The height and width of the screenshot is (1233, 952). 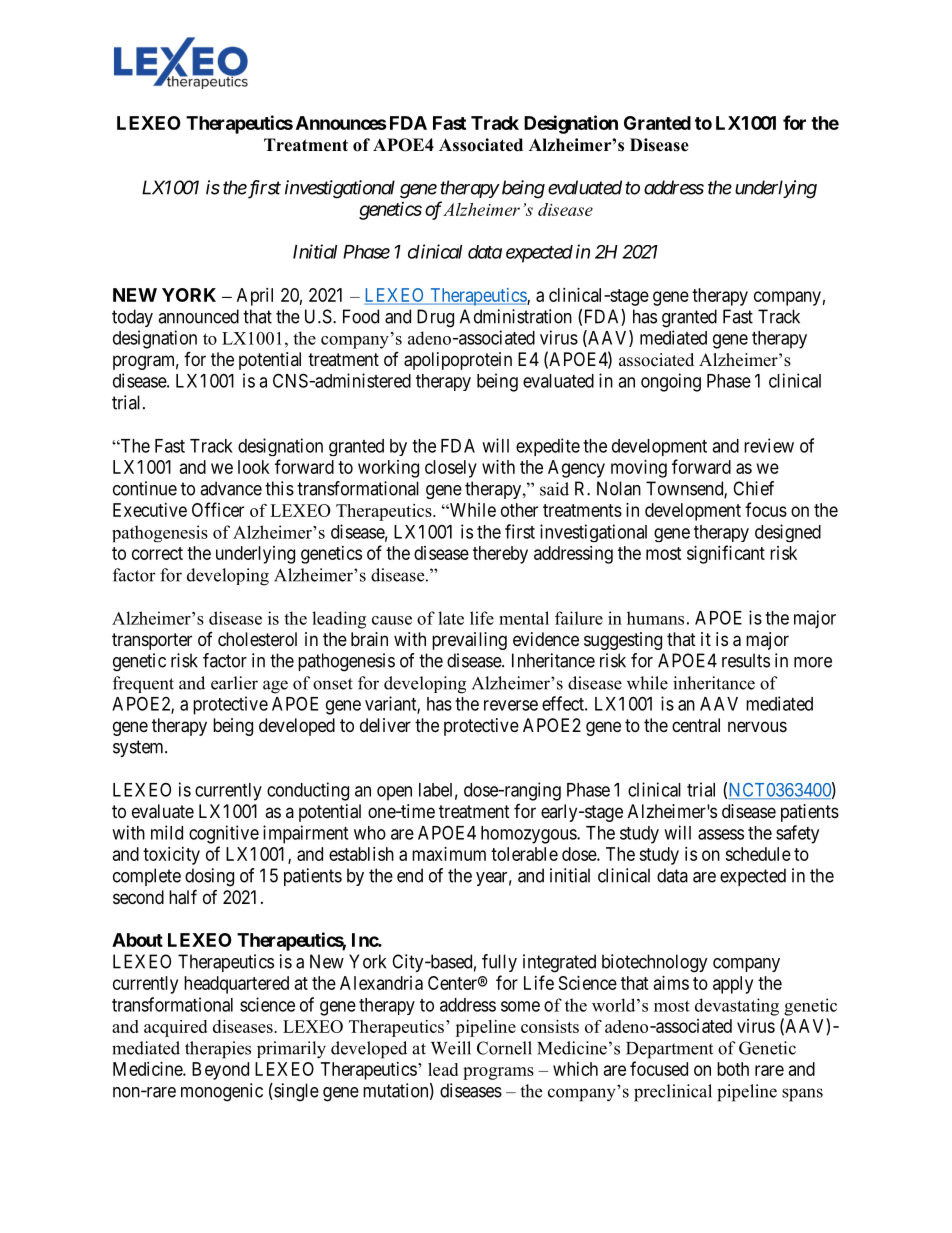 What do you see at coordinates (721, 834) in the screenshot?
I see `assess` at bounding box center [721, 834].
